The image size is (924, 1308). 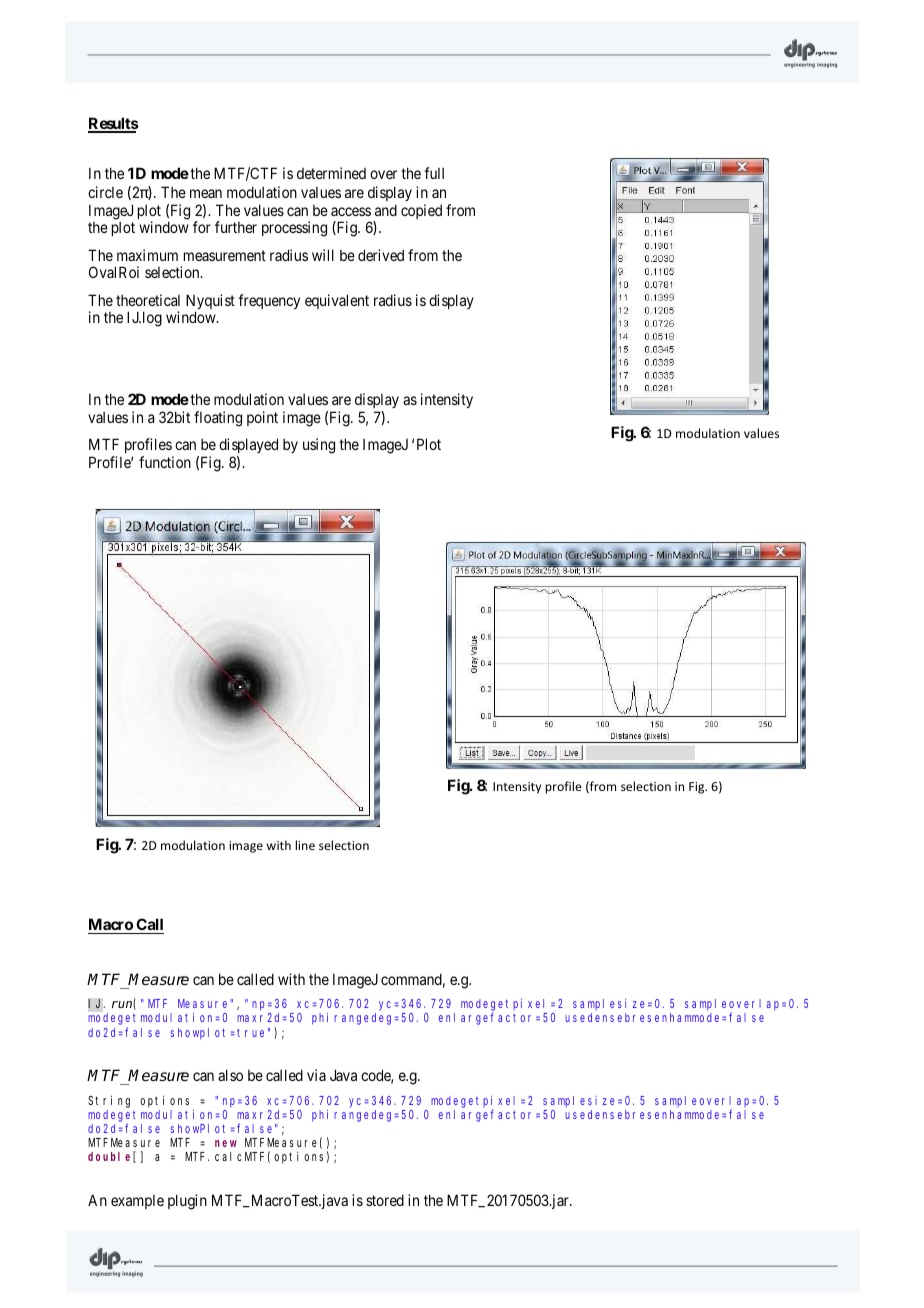 What do you see at coordinates (137, 1202) in the page?
I see `example` at bounding box center [137, 1202].
